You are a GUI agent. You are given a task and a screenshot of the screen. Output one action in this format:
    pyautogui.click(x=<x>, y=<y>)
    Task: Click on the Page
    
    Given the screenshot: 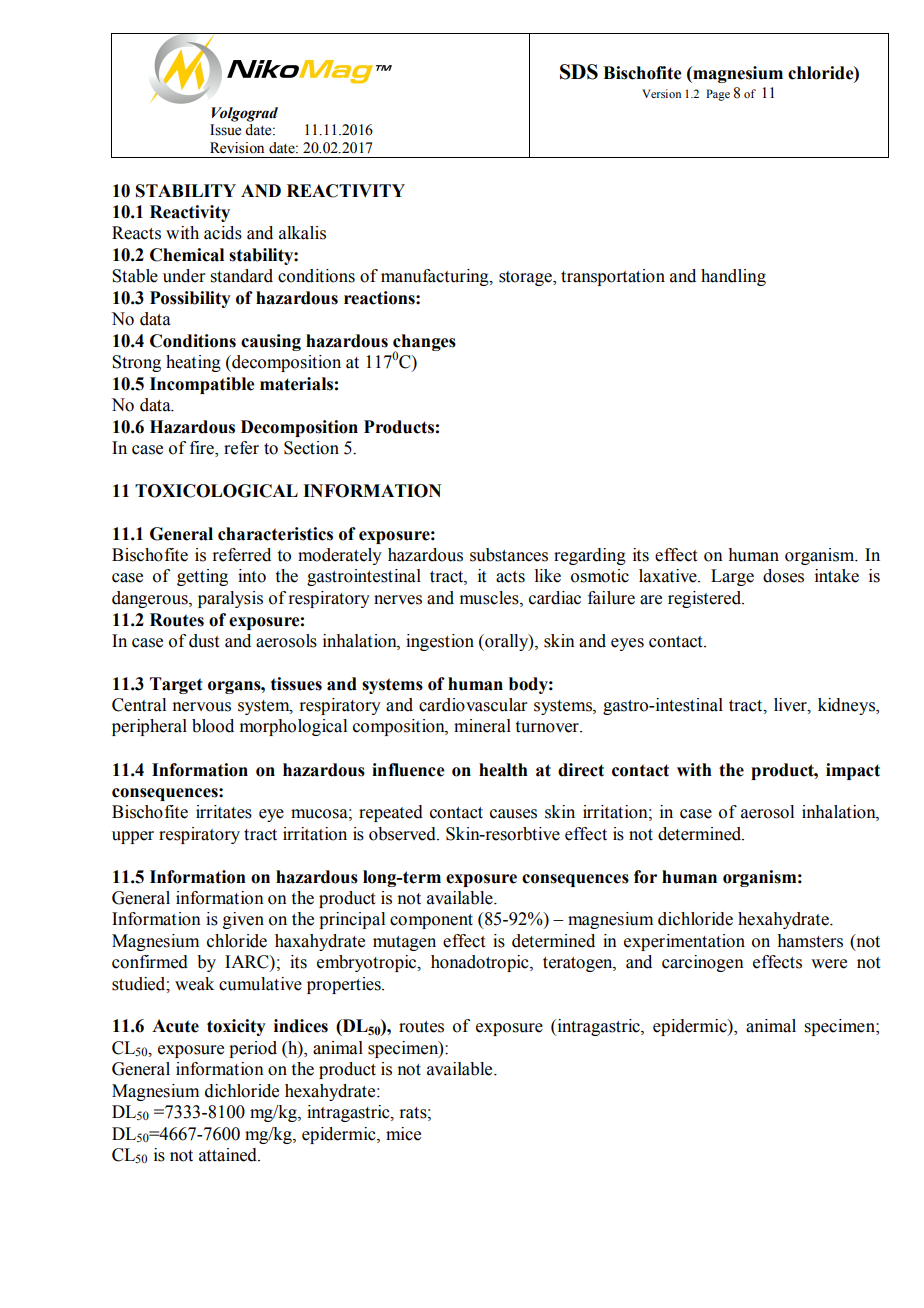 What is the action you would take?
    pyautogui.click(x=718, y=95)
